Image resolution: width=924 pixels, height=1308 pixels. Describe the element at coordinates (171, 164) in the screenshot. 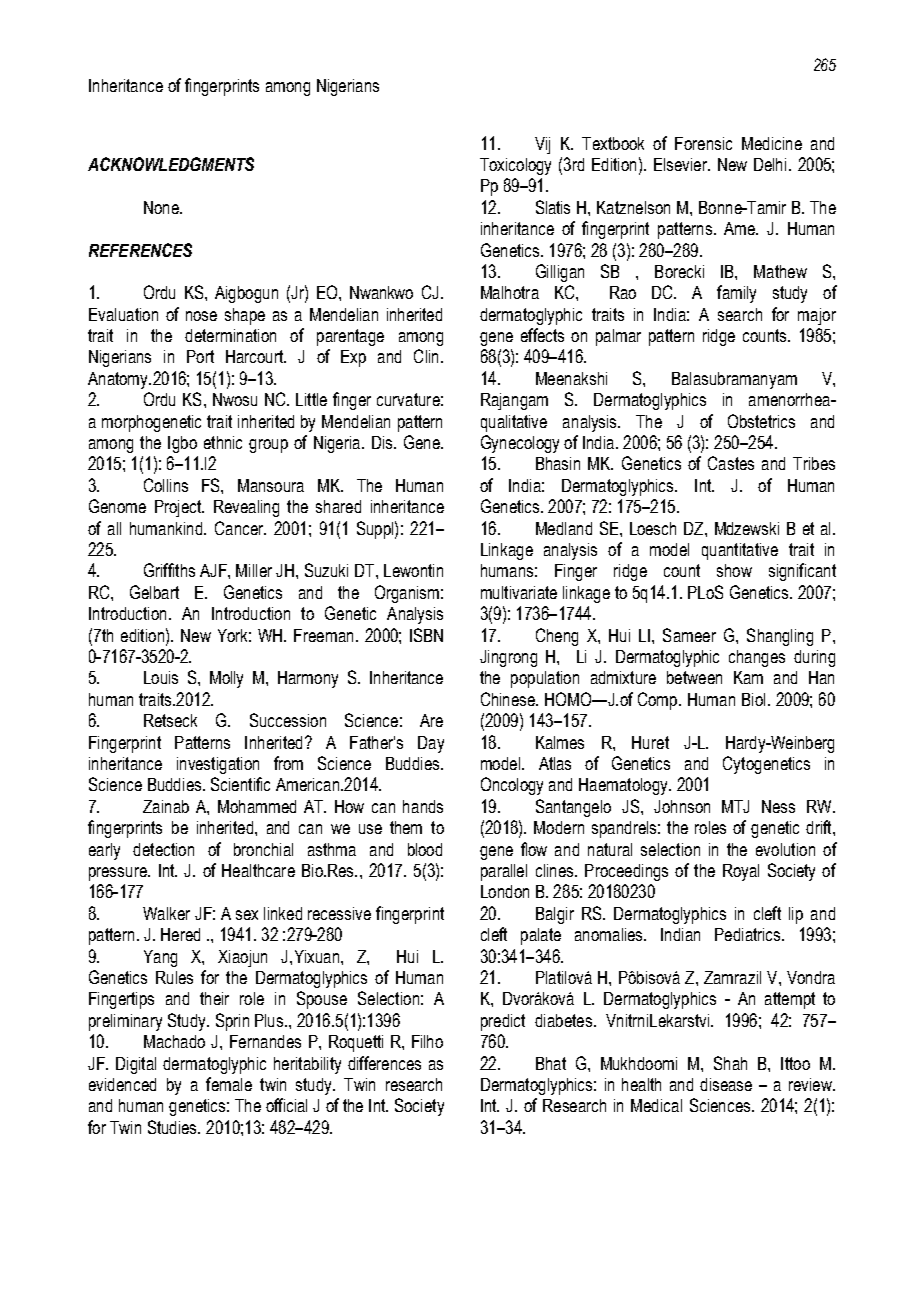

I see `ACKNOWLEDGMENTS` at that location.
